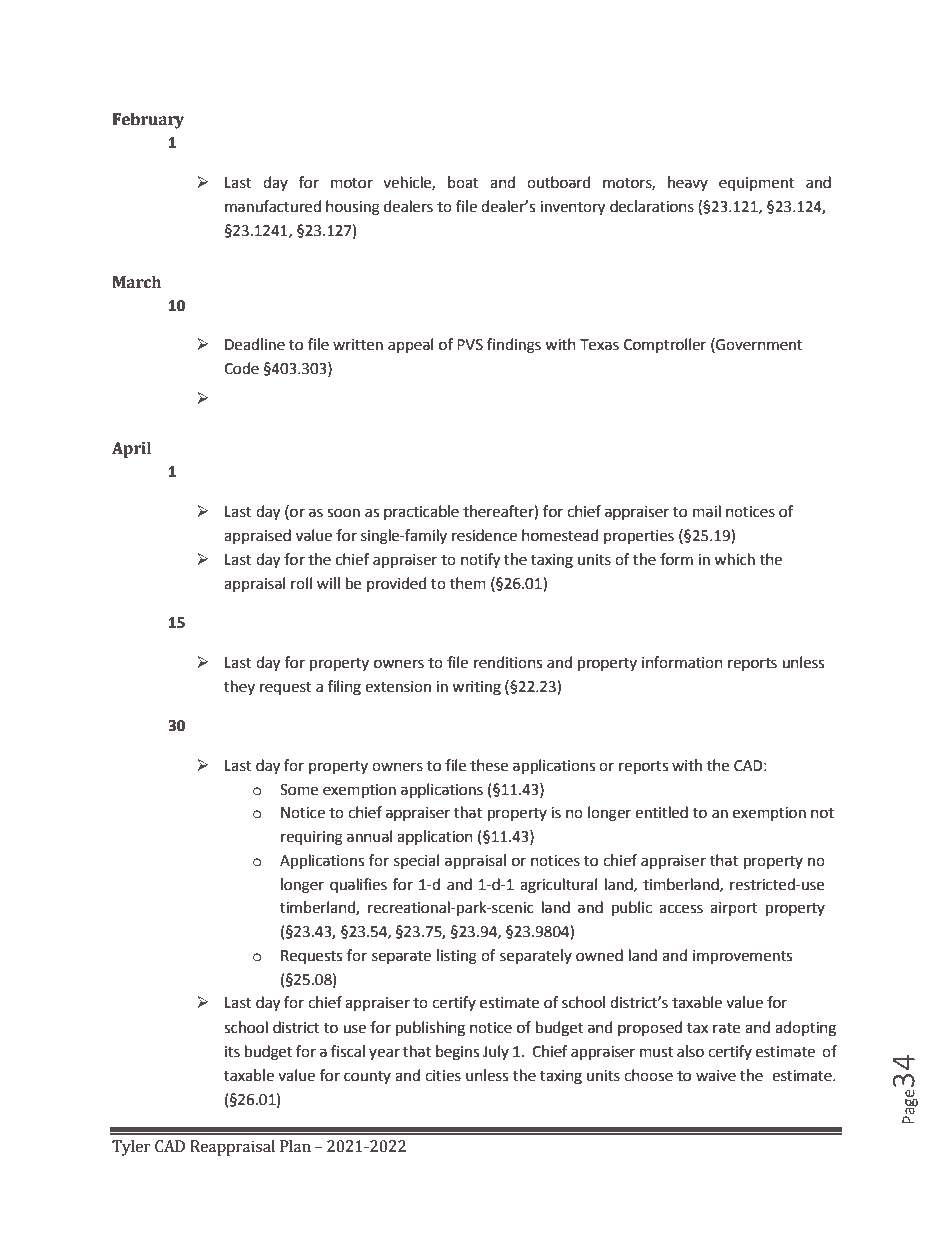  Describe the element at coordinates (148, 121) in the page. I see `February` at that location.
